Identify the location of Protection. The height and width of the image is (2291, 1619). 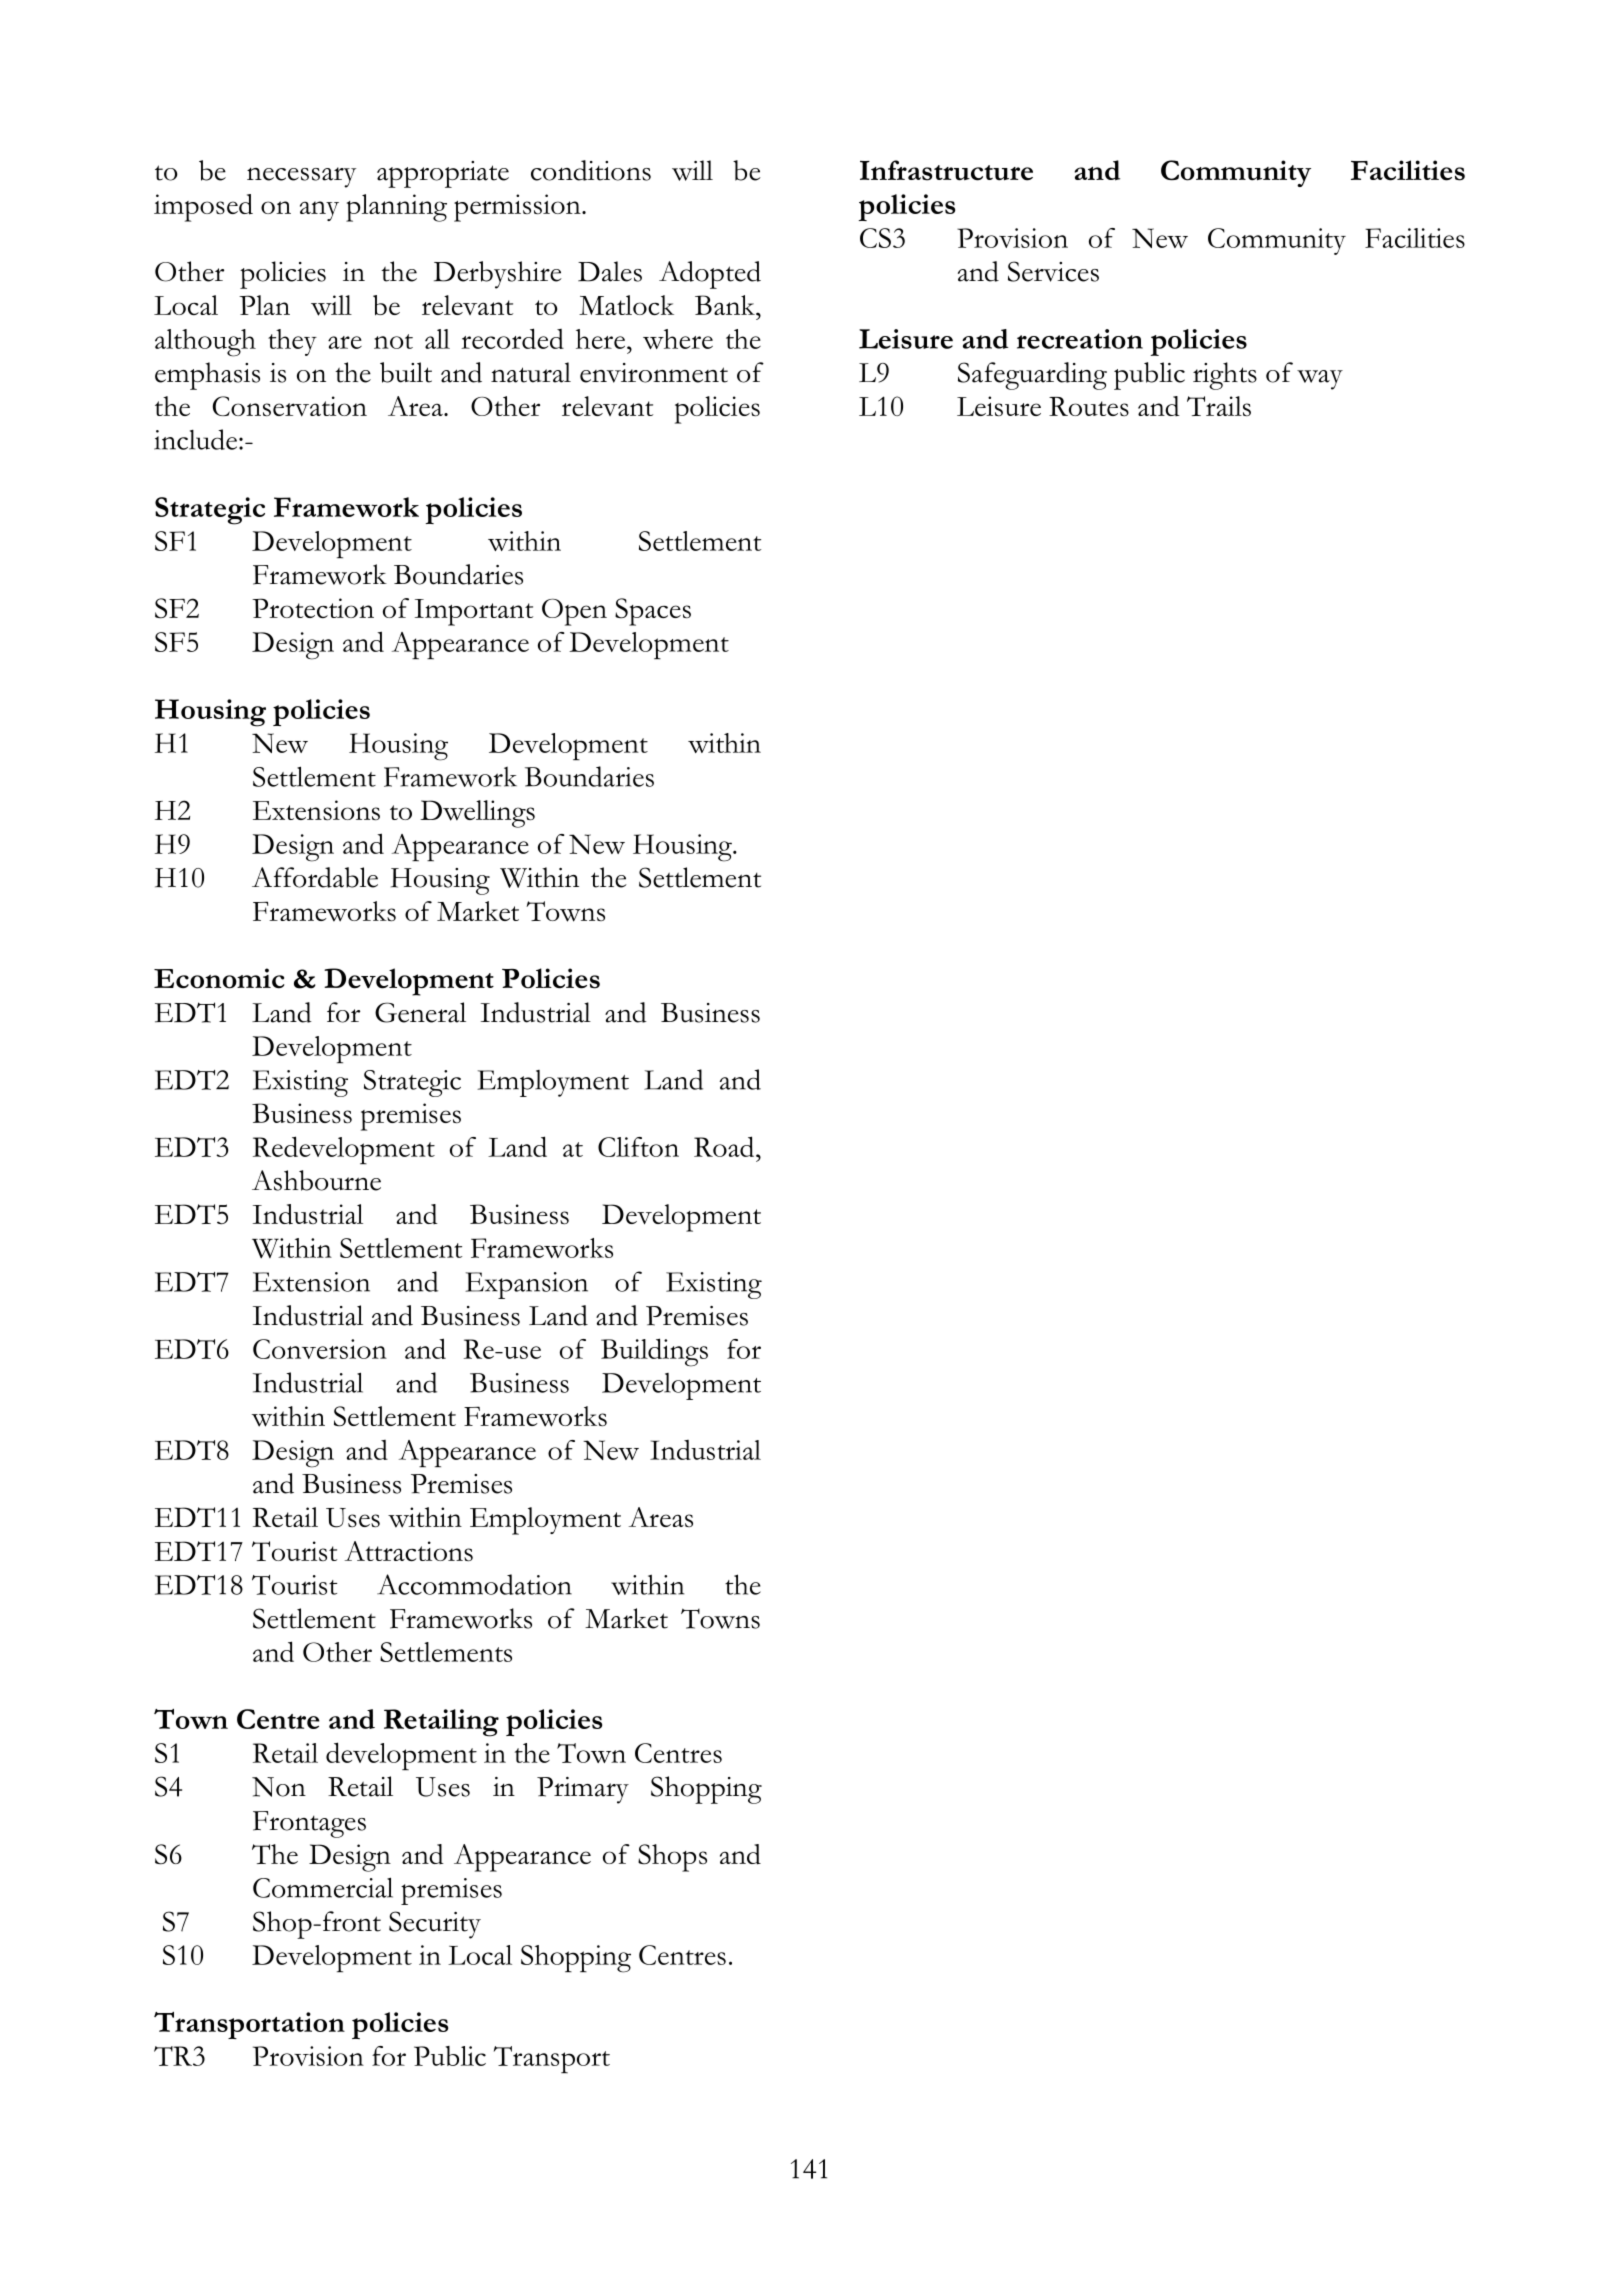
(313, 608).
